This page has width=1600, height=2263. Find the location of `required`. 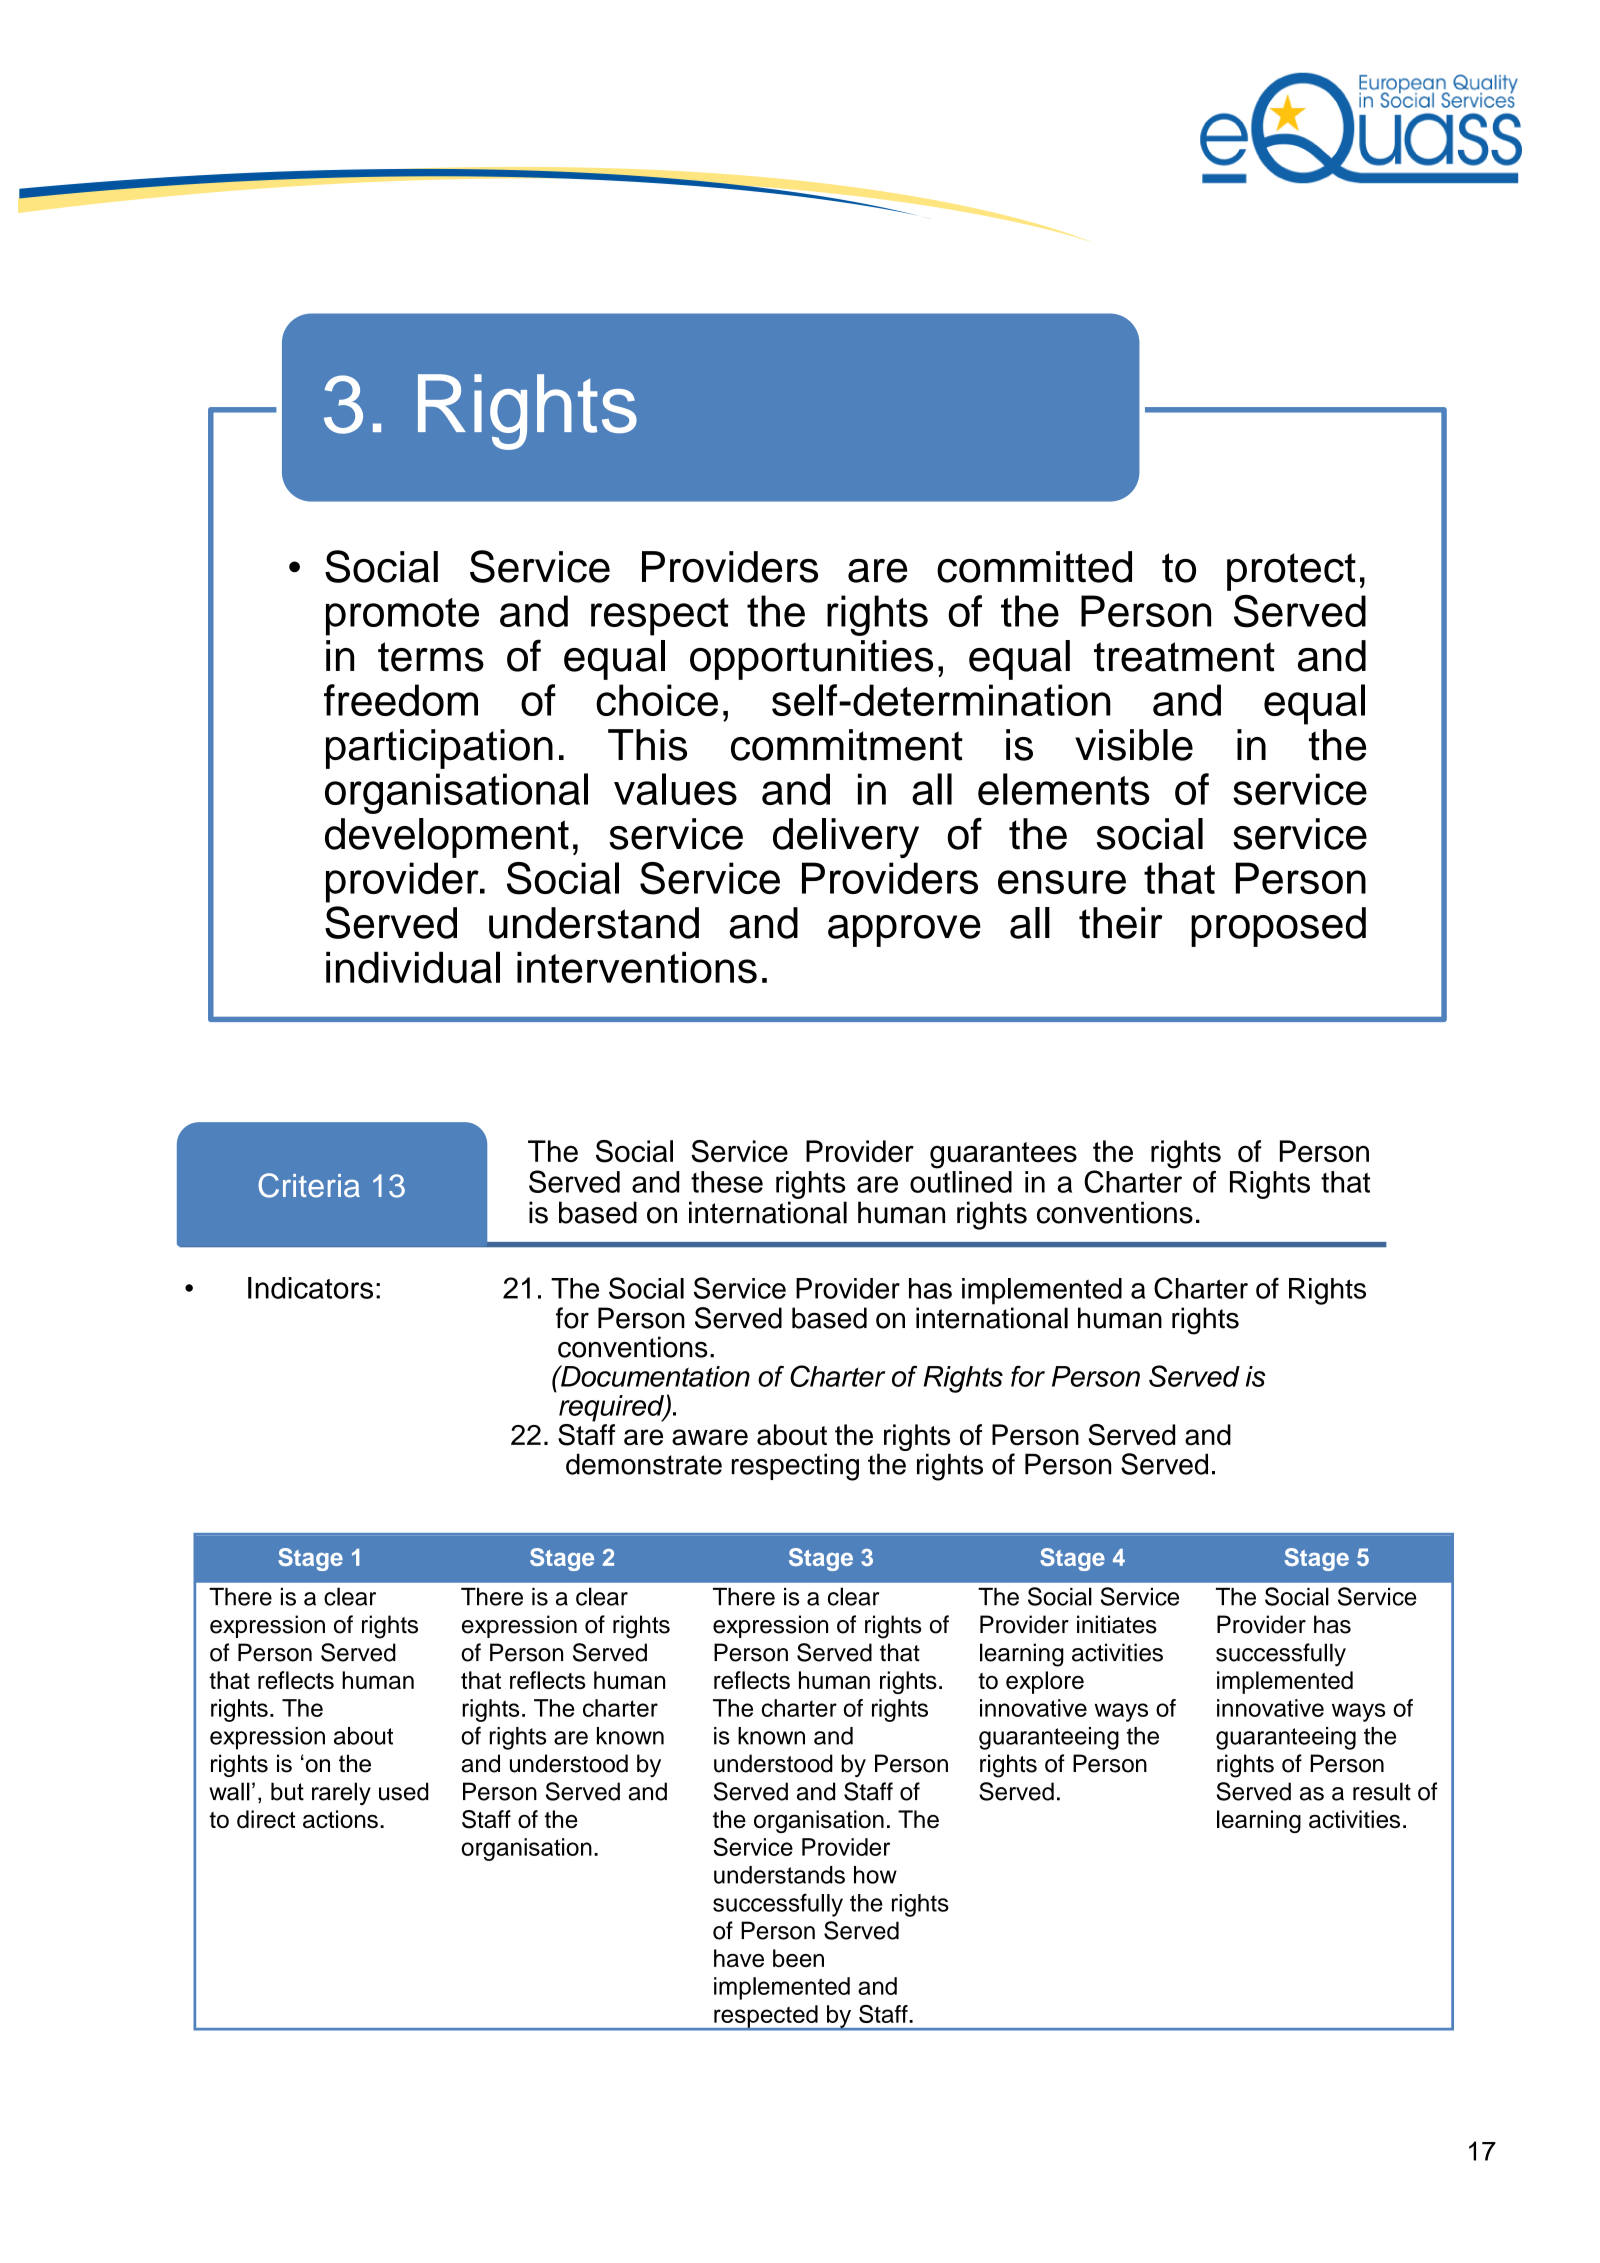

required is located at coordinates (612, 1408).
